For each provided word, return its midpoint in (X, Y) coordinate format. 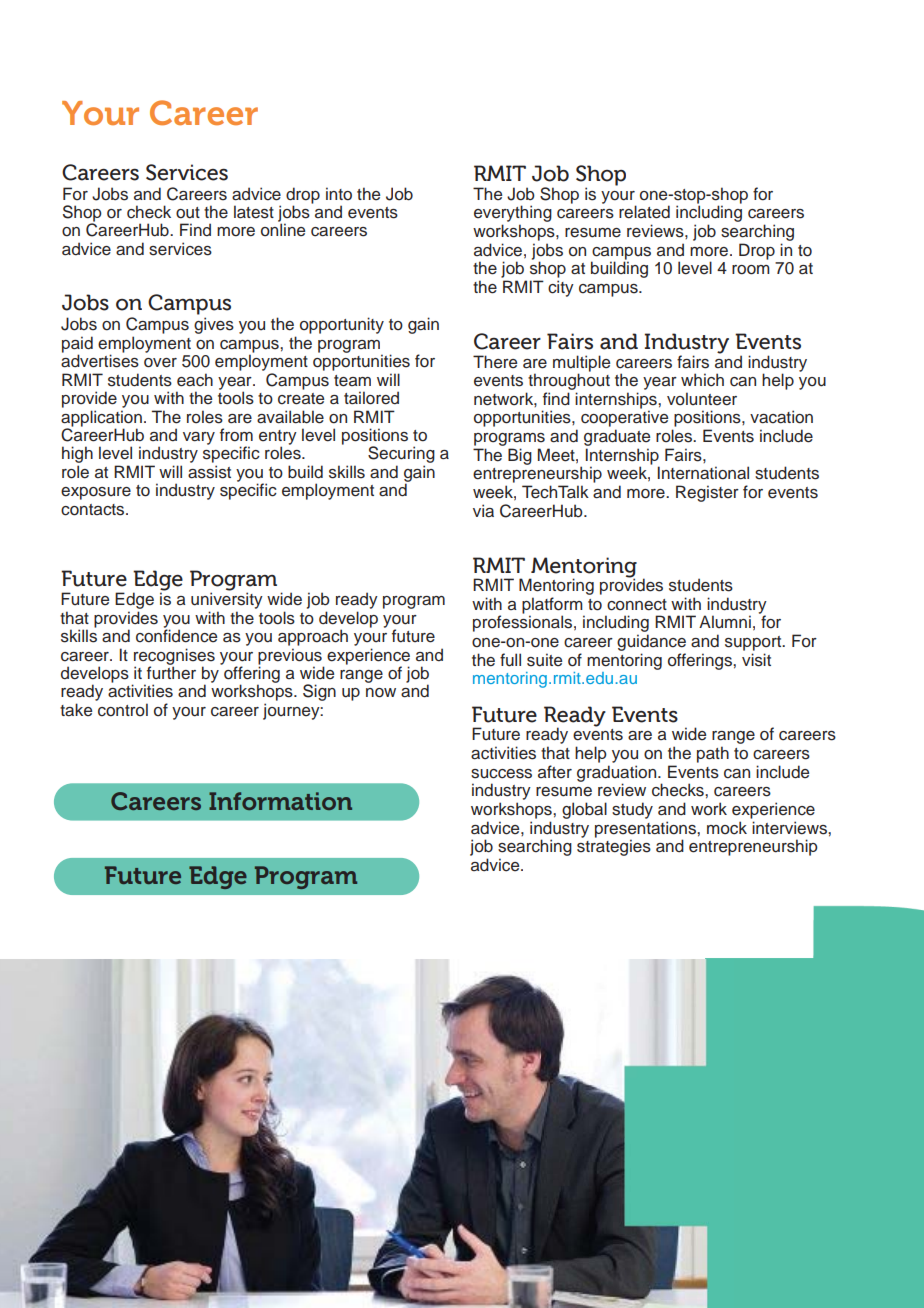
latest (254, 212)
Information (280, 801)
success (501, 774)
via (483, 511)
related (644, 212)
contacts (94, 510)
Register (707, 493)
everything (513, 215)
